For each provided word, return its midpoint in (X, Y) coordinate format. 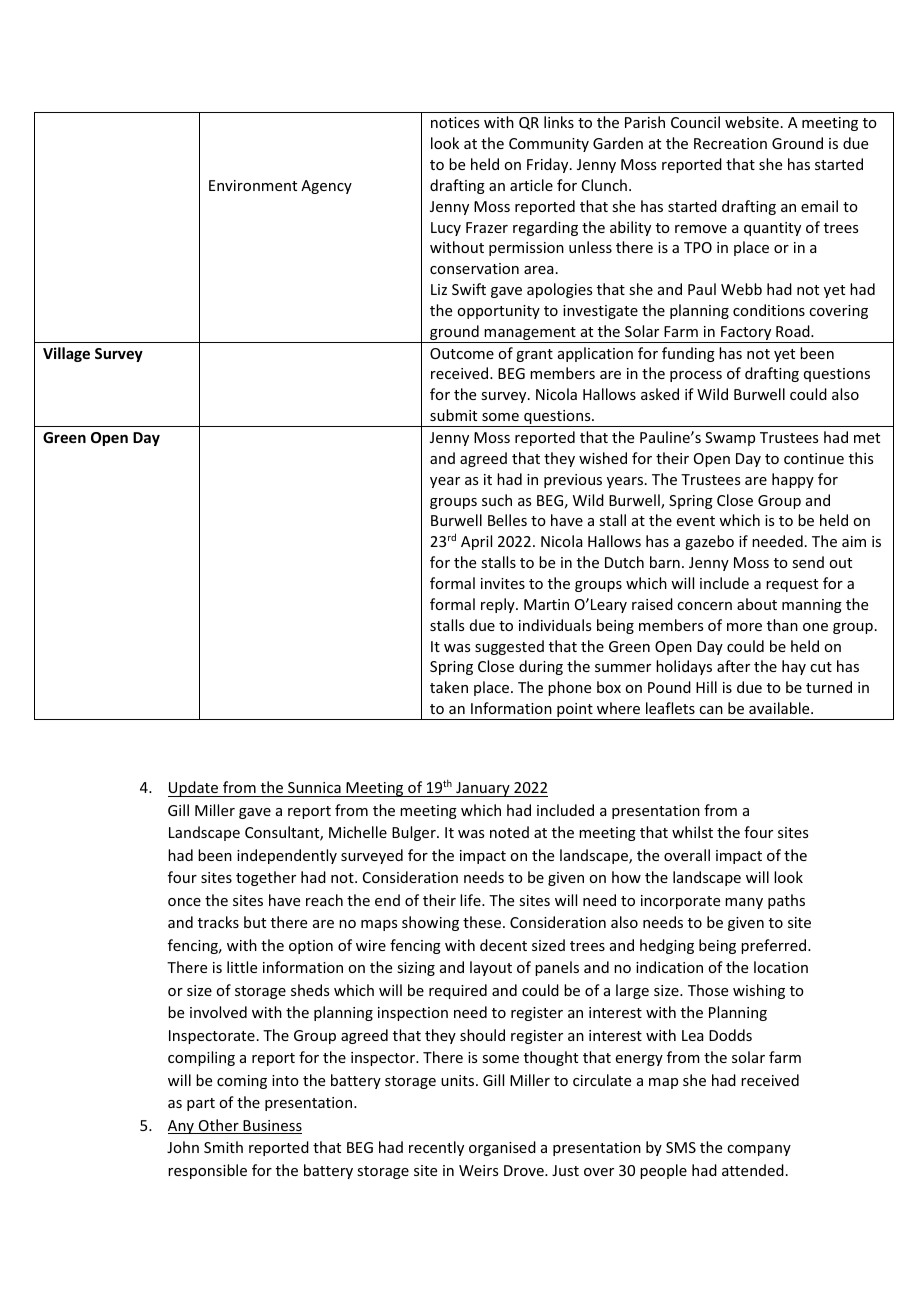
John (183, 1147)
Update (194, 789)
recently (436, 1148)
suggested (509, 647)
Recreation (730, 143)
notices (455, 122)
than (782, 625)
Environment (253, 185)
